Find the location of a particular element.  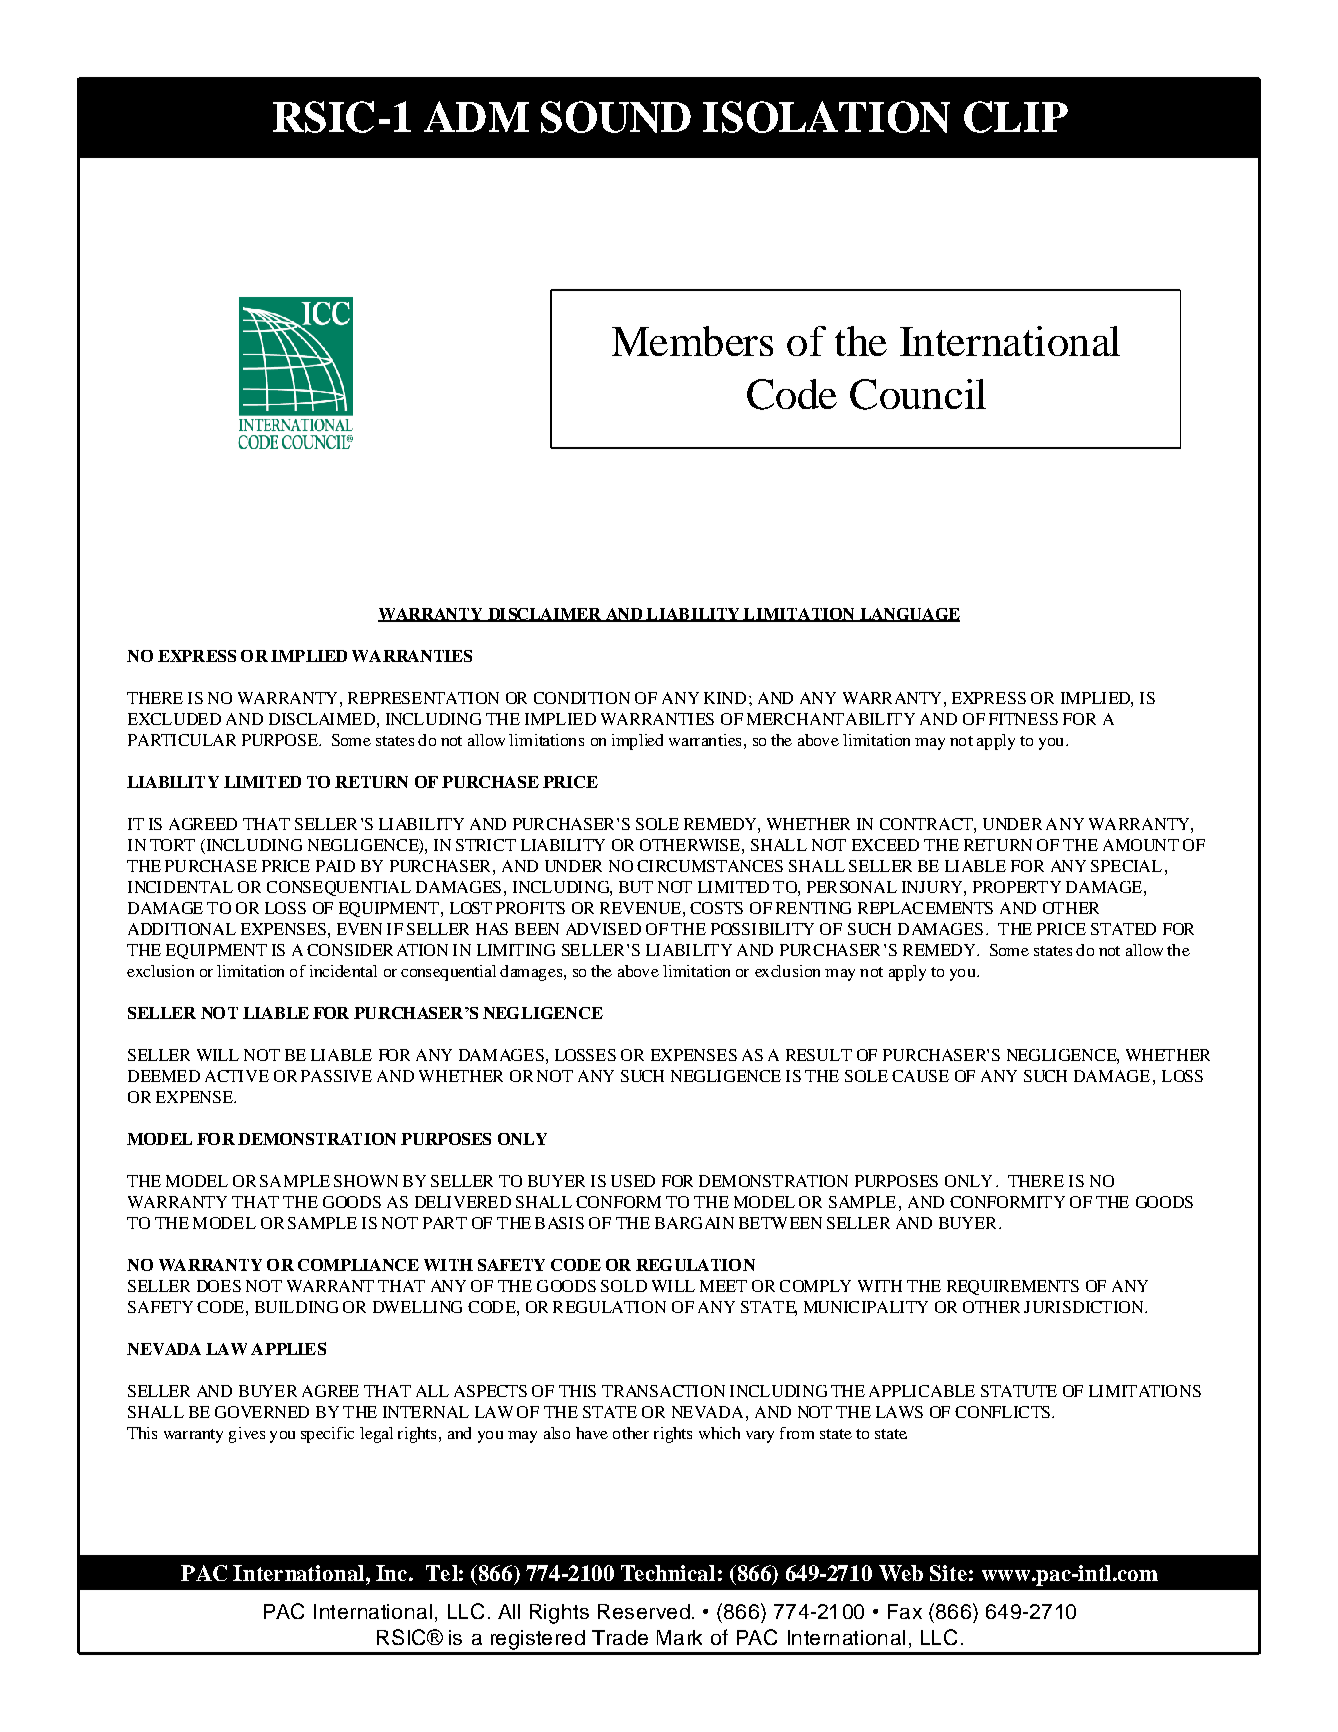

FITNESS is located at coordinates (1023, 719).
